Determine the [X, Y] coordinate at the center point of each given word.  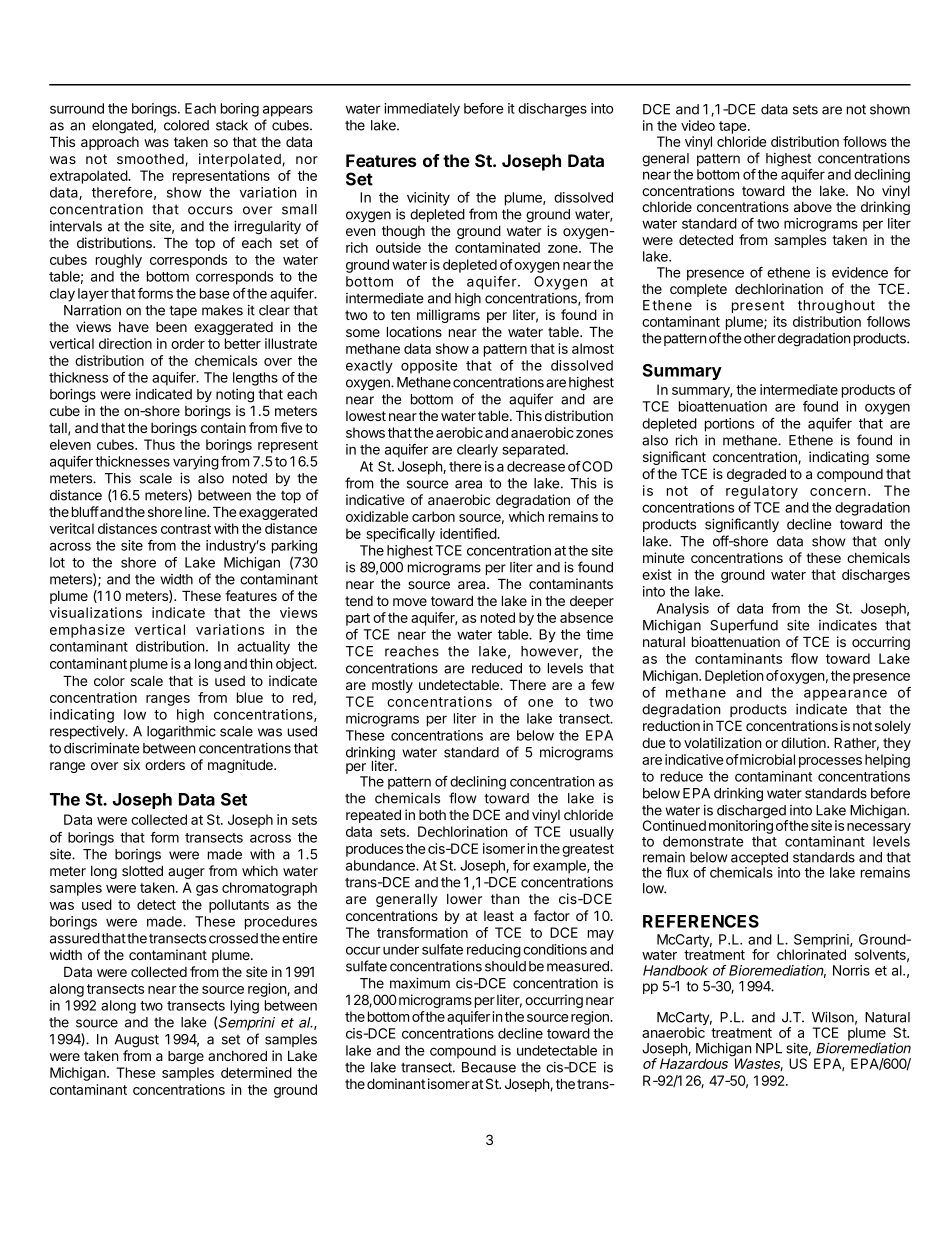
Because [489, 1067]
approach [110, 143]
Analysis [683, 610]
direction [125, 343]
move [410, 602]
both [432, 815]
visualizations [96, 612]
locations [414, 331]
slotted [142, 870]
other [760, 338]
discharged [752, 813]
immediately [422, 110]
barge [186, 1057]
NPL [769, 1048]
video [698, 125]
